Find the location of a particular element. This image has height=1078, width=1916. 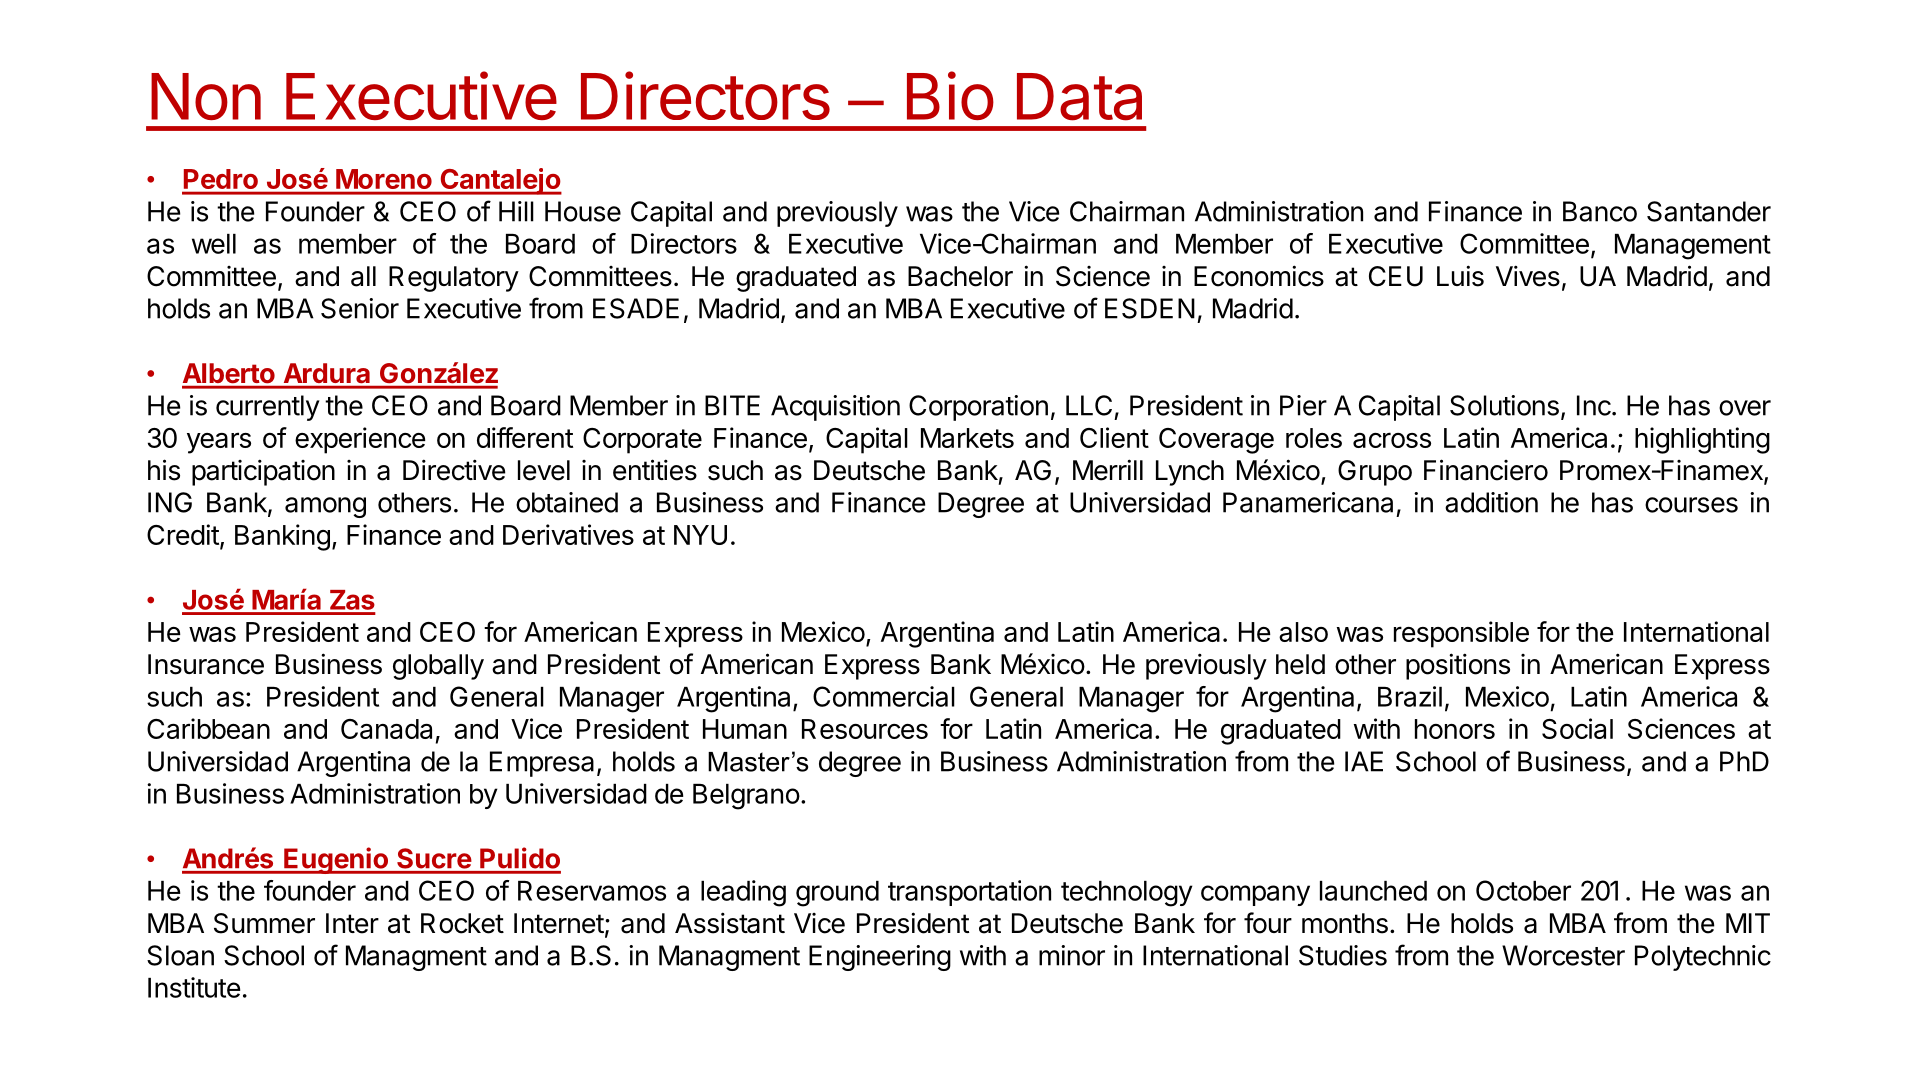

Corporation is located at coordinates (978, 408).
